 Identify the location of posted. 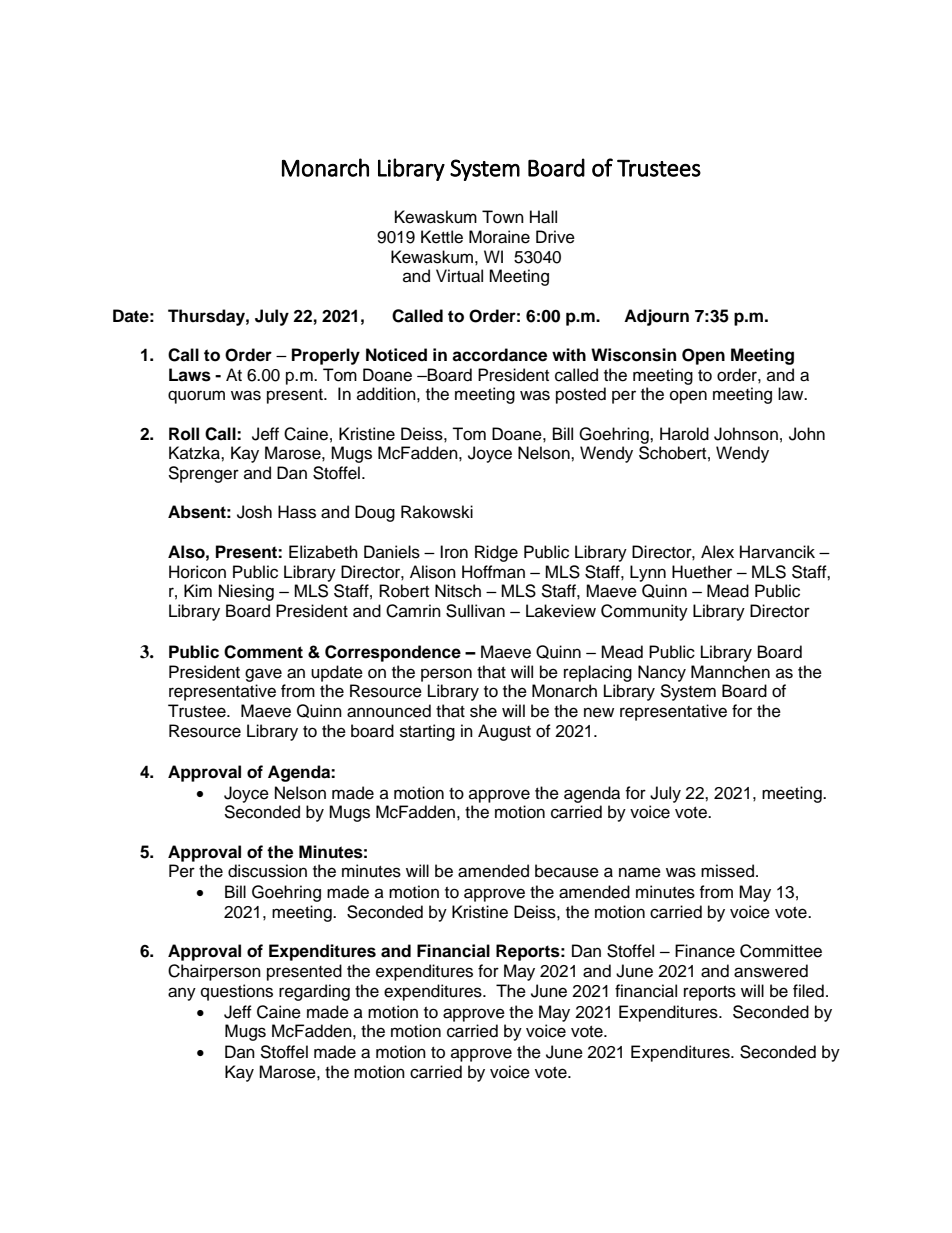
(581, 395).
